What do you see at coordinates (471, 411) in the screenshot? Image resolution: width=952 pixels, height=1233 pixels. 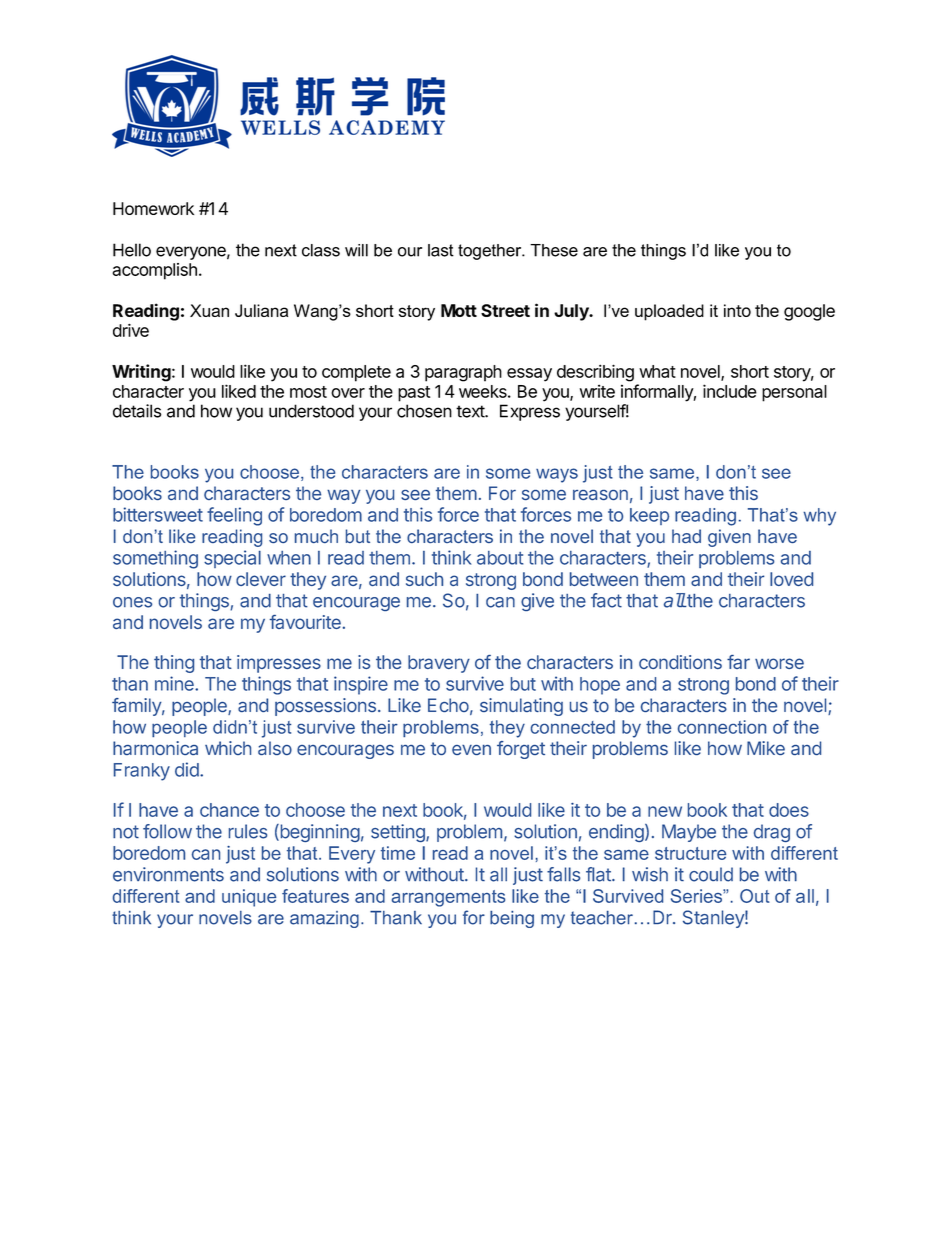 I see `text` at bounding box center [471, 411].
